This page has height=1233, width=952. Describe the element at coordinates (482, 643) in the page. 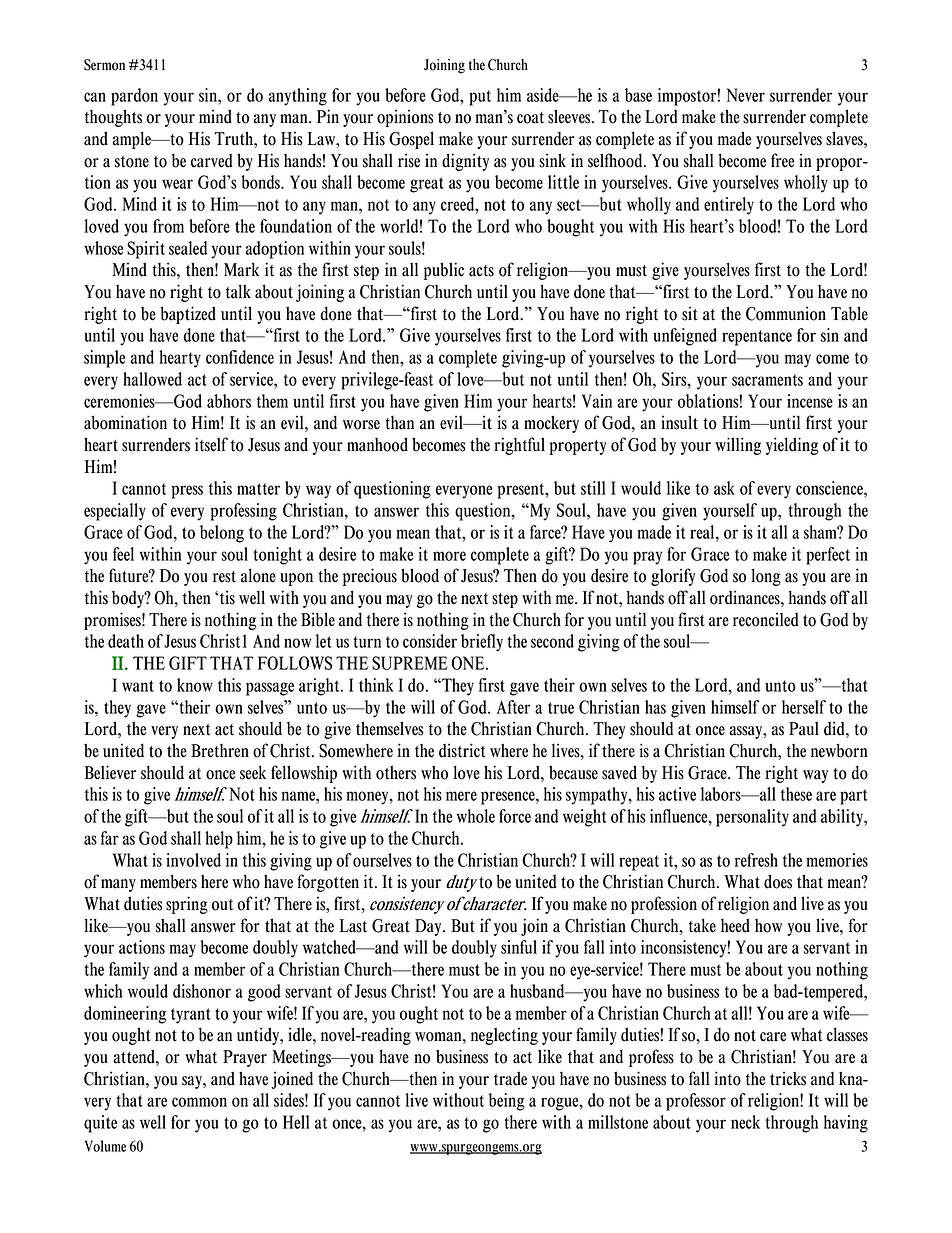

I see `briefly` at that location.
